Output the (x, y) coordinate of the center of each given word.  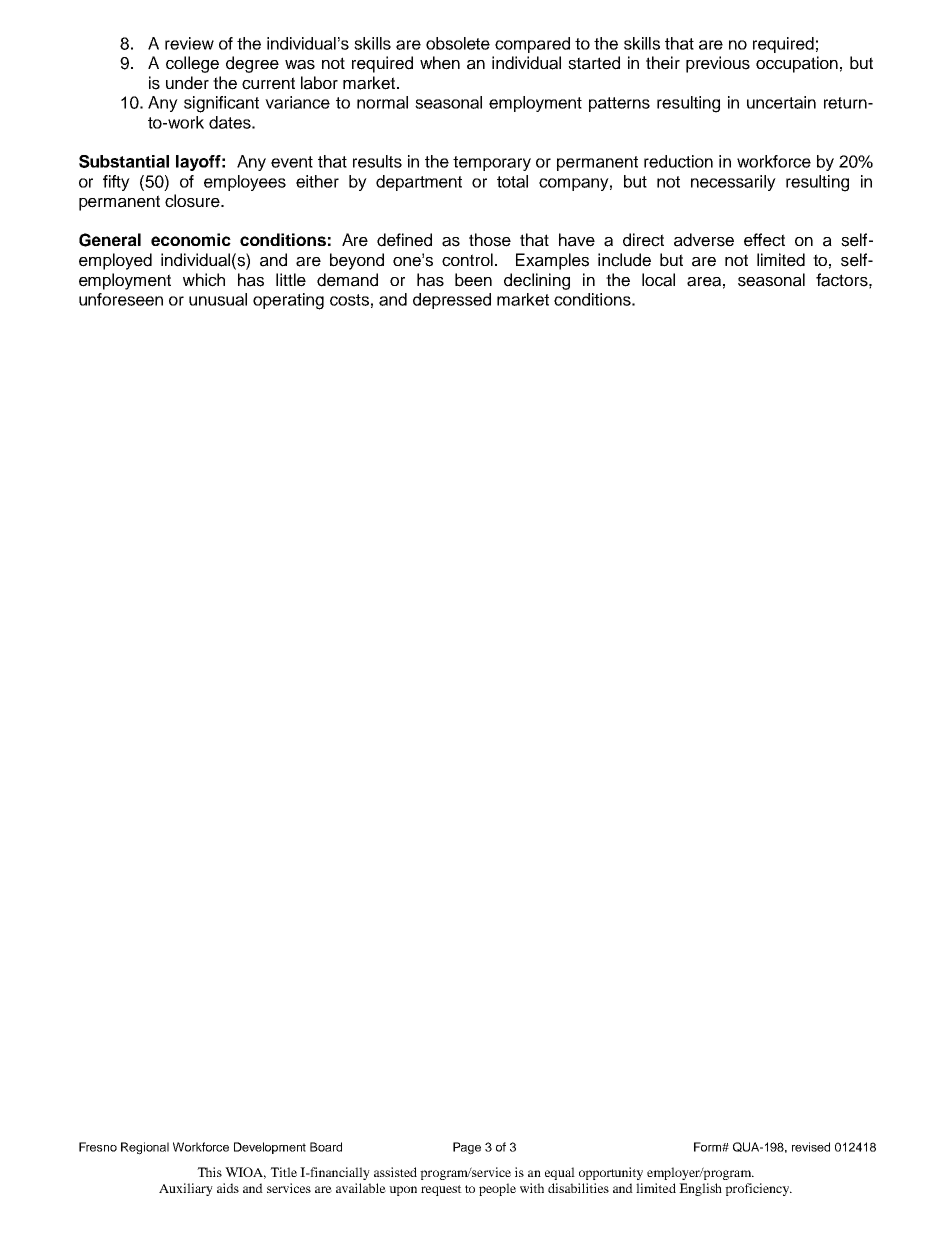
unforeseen (121, 299)
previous (718, 64)
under (187, 83)
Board (326, 1147)
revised (811, 1147)
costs (349, 300)
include (624, 260)
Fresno (98, 1147)
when (440, 63)
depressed (452, 301)
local (658, 280)
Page (467, 1148)
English (700, 1189)
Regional (145, 1148)
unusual (218, 299)
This (209, 1172)
